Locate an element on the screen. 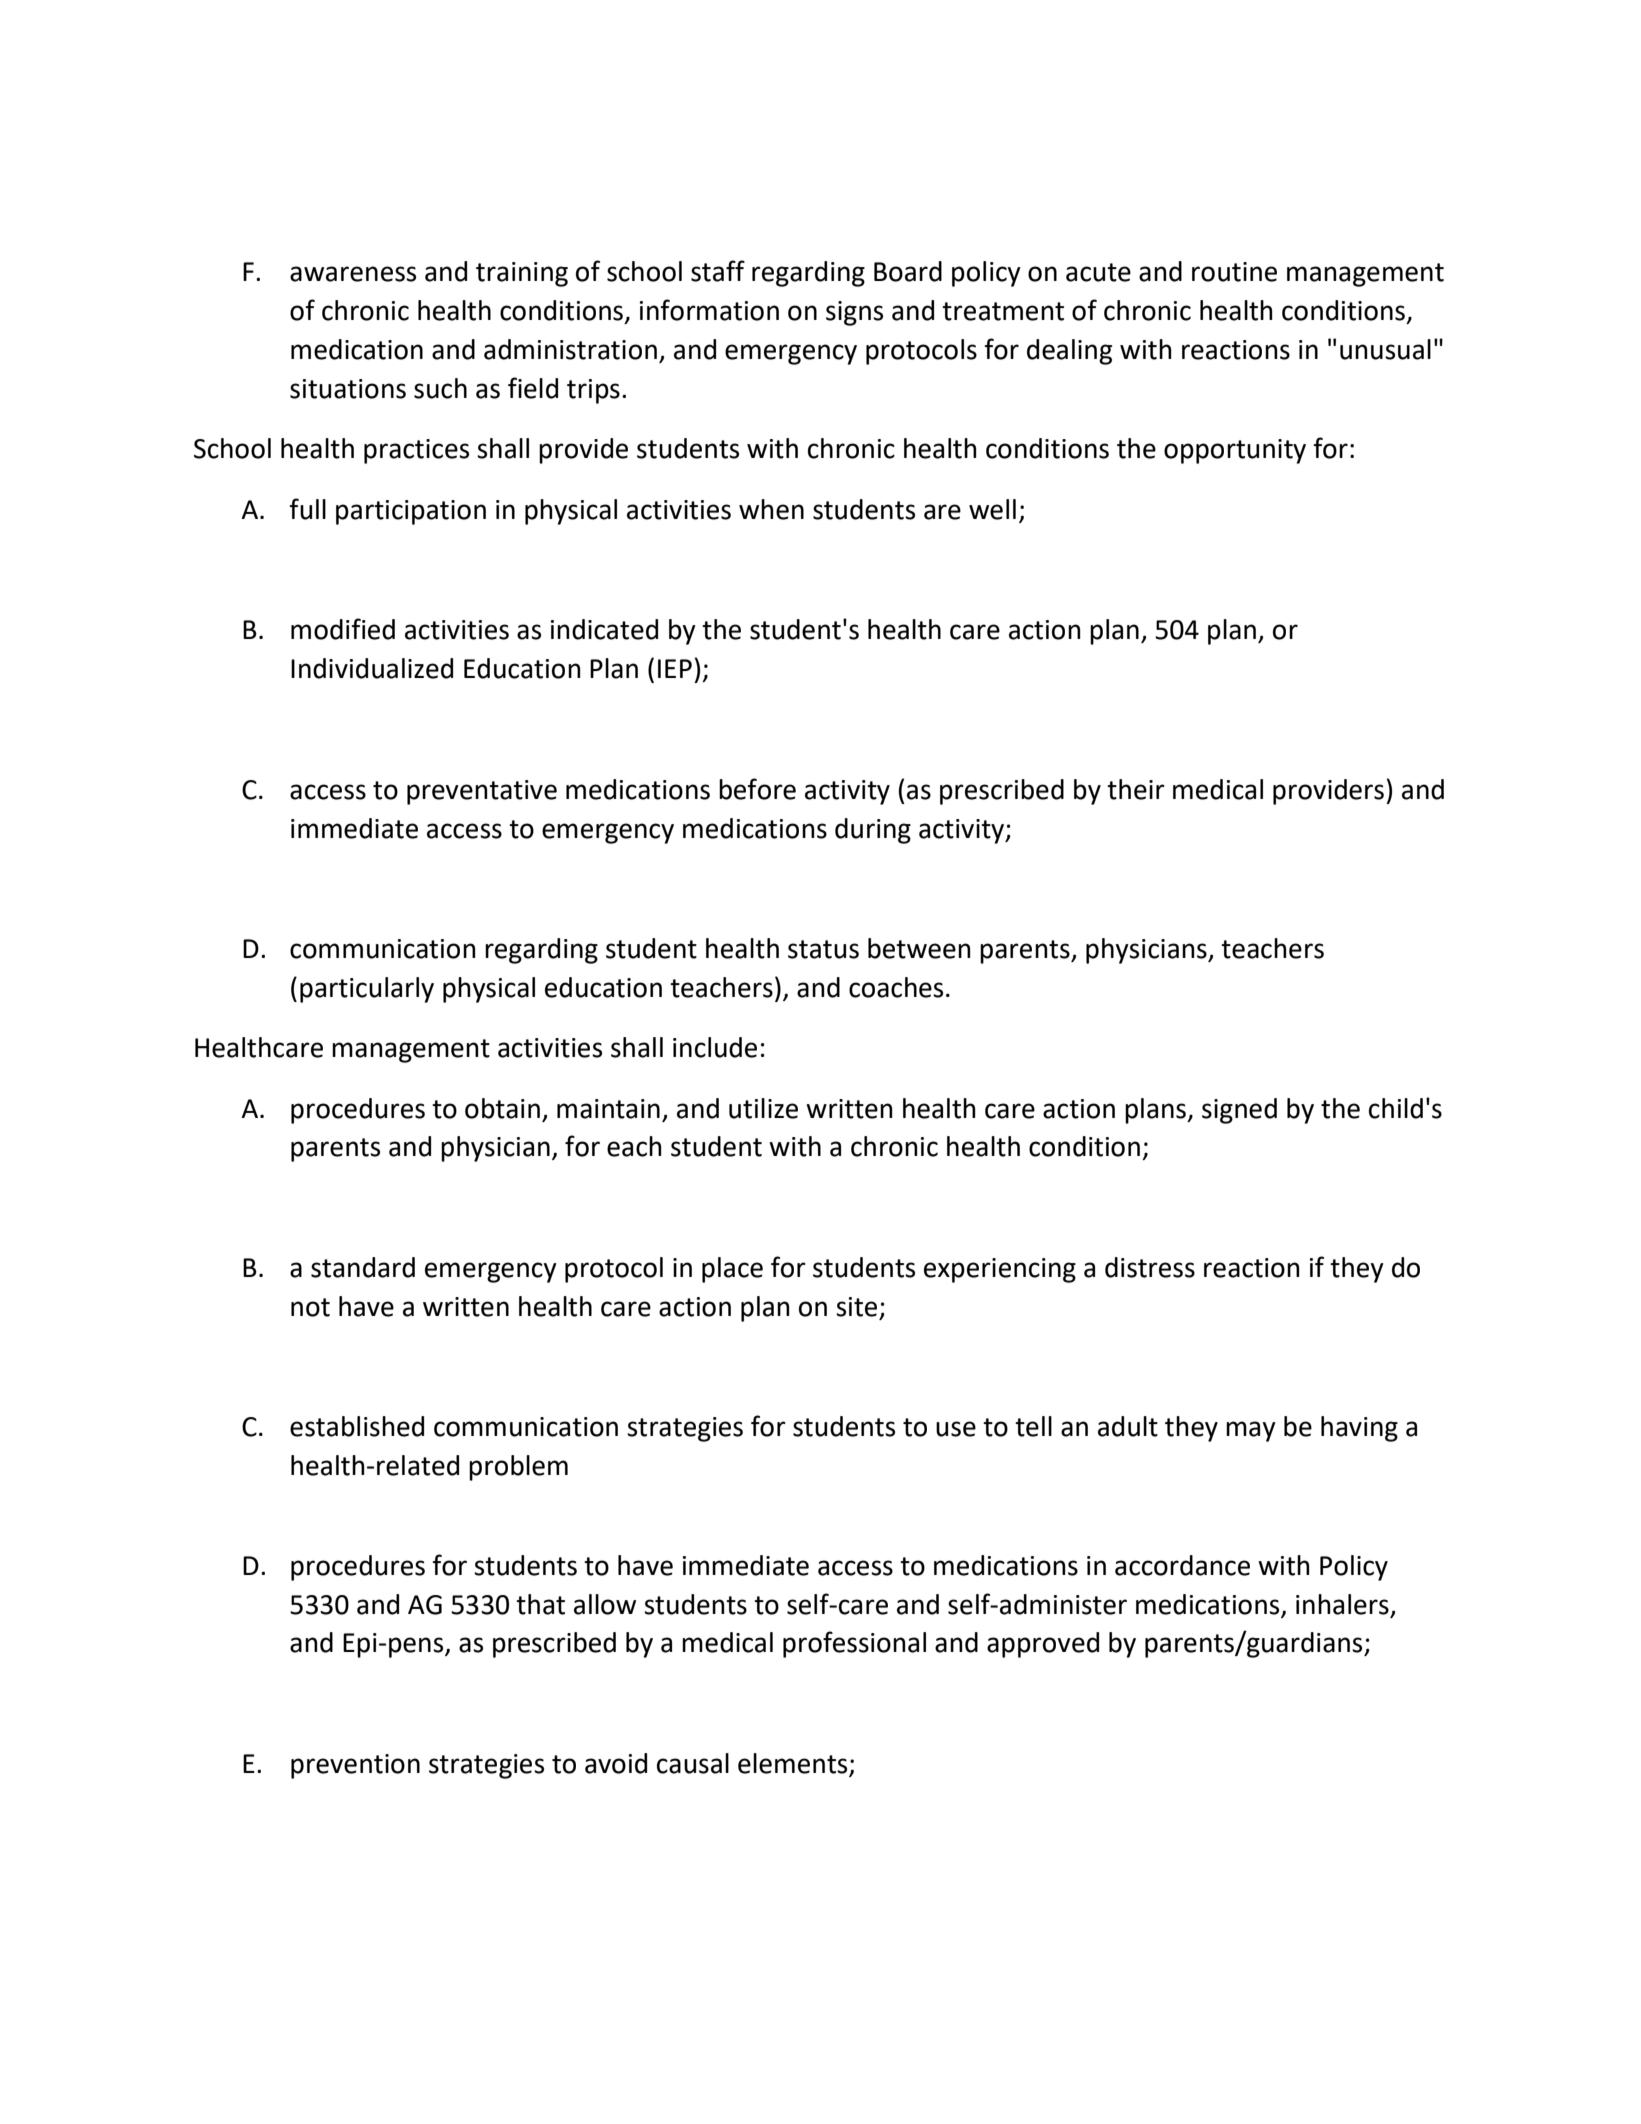 This screenshot has width=1641, height=2124. their is located at coordinates (1136, 789).
